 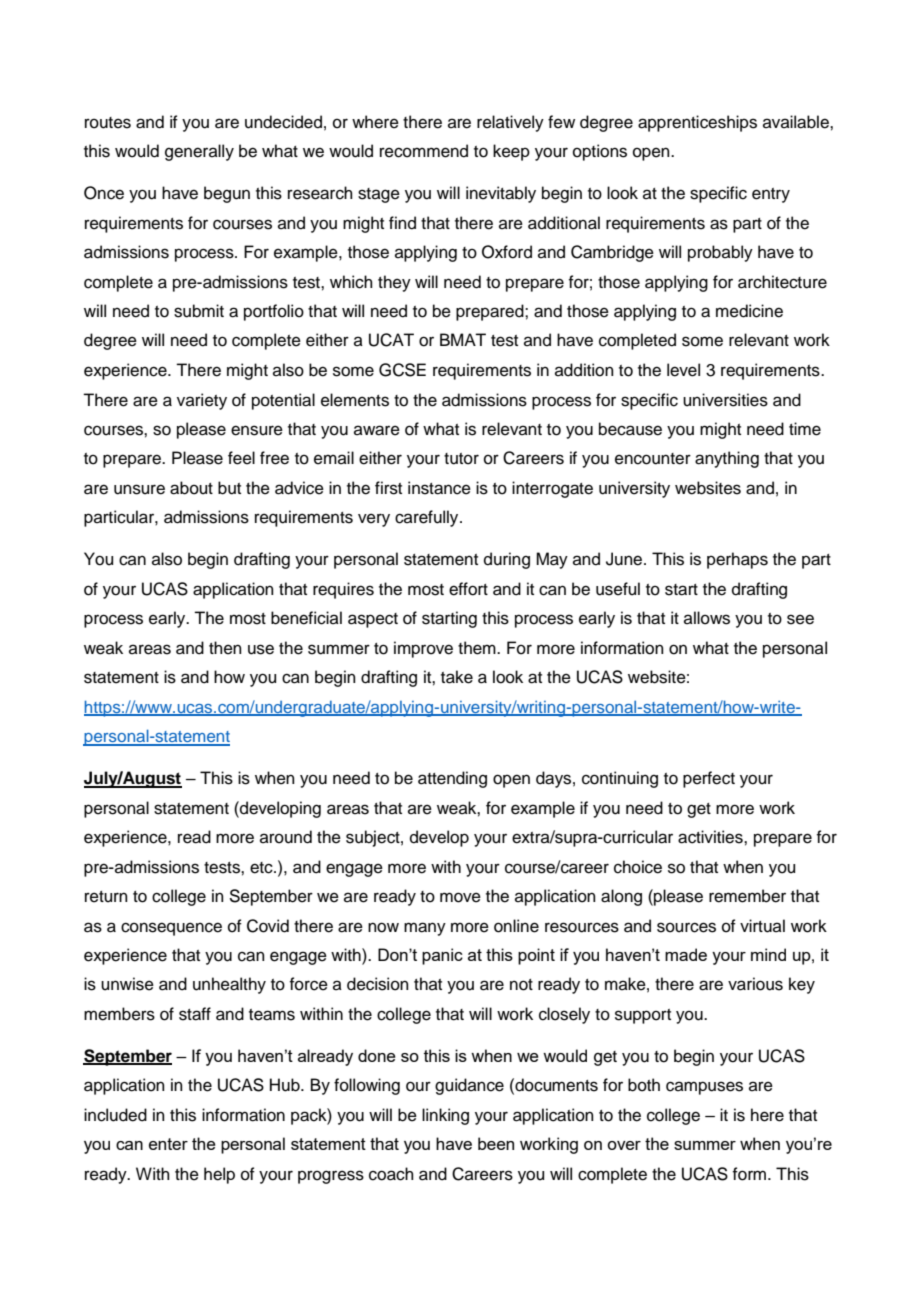 I want to click on GCSE, so click(x=402, y=370).
